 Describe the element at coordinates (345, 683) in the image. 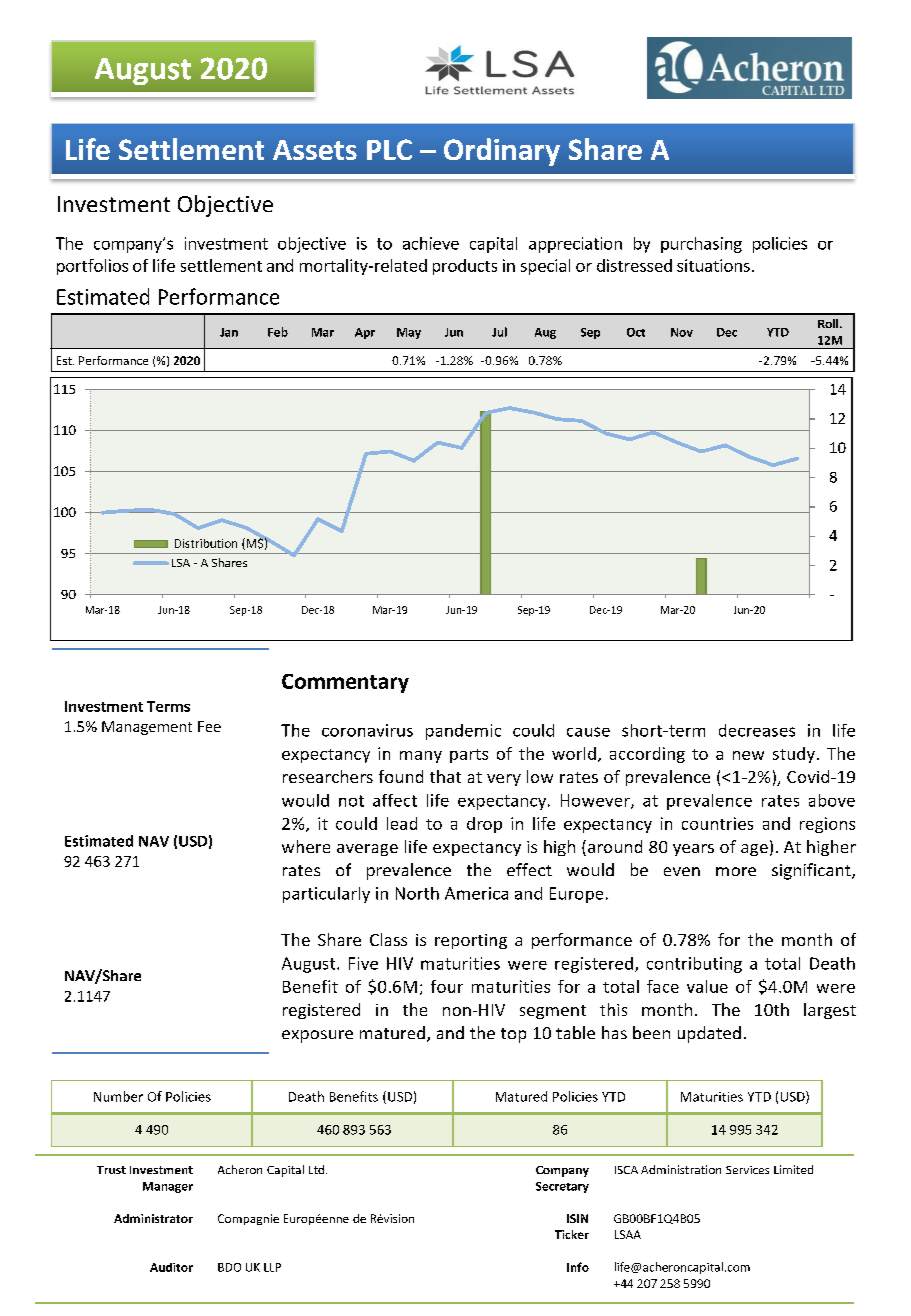

I see `Commentary` at that location.
